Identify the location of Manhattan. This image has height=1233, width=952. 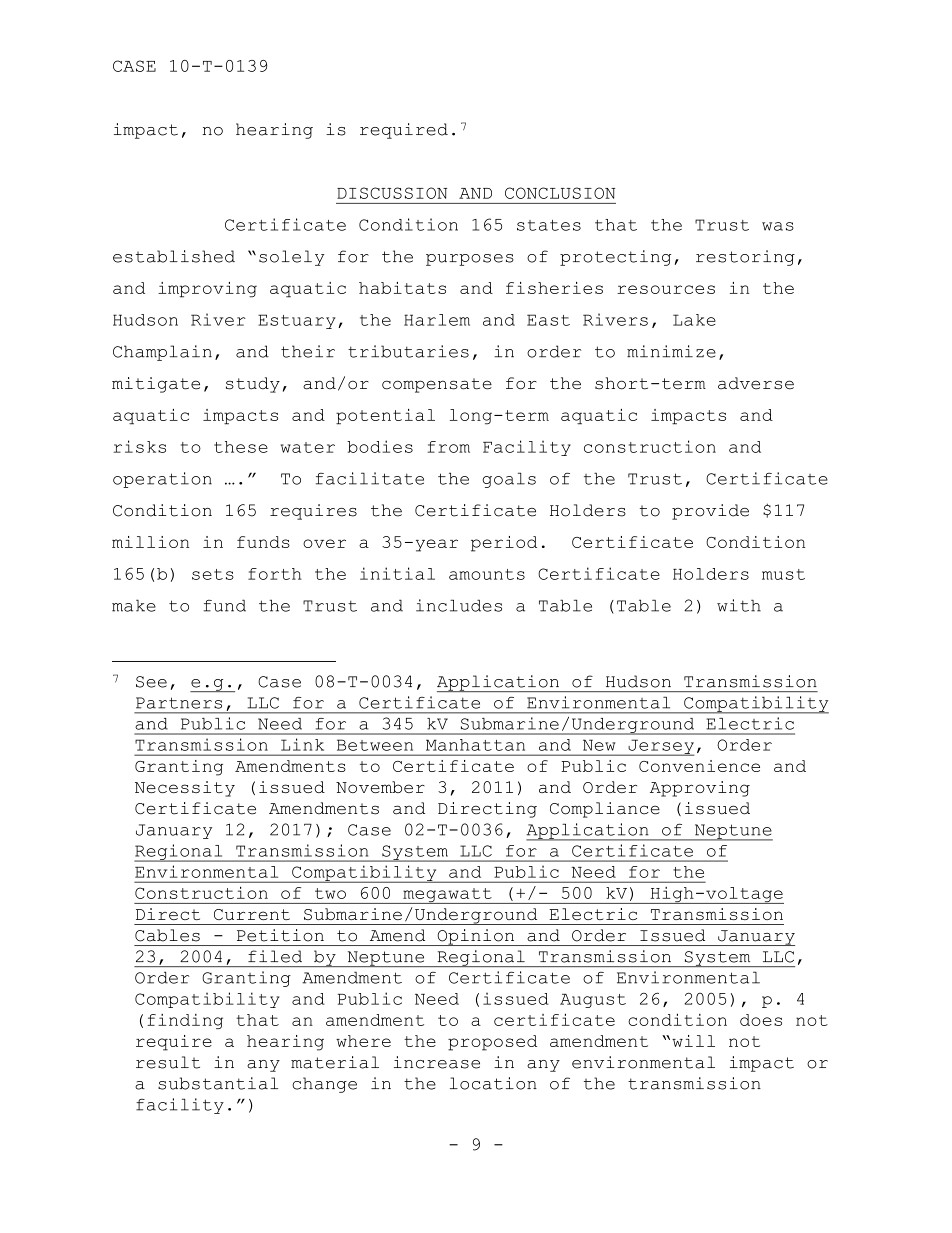
(475, 745).
